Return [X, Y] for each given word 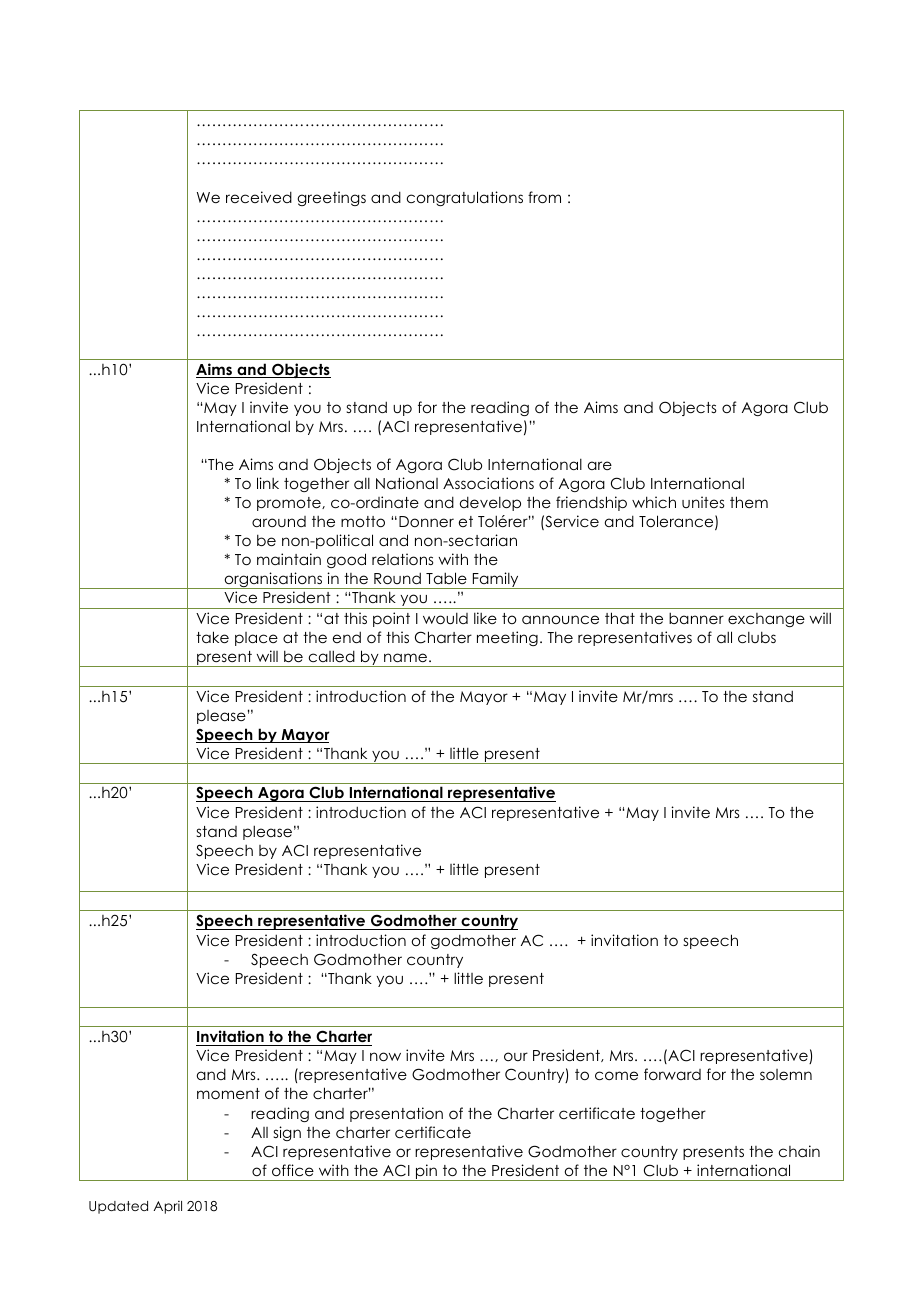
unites [703, 502]
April [168, 1207]
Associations [488, 483]
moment [228, 1093]
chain [799, 1151]
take [212, 637]
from [544, 197]
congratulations [465, 198]
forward [672, 1074]
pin [426, 1172]
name [405, 657]
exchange [766, 620]
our [516, 1056]
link [268, 483]
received [259, 197]
